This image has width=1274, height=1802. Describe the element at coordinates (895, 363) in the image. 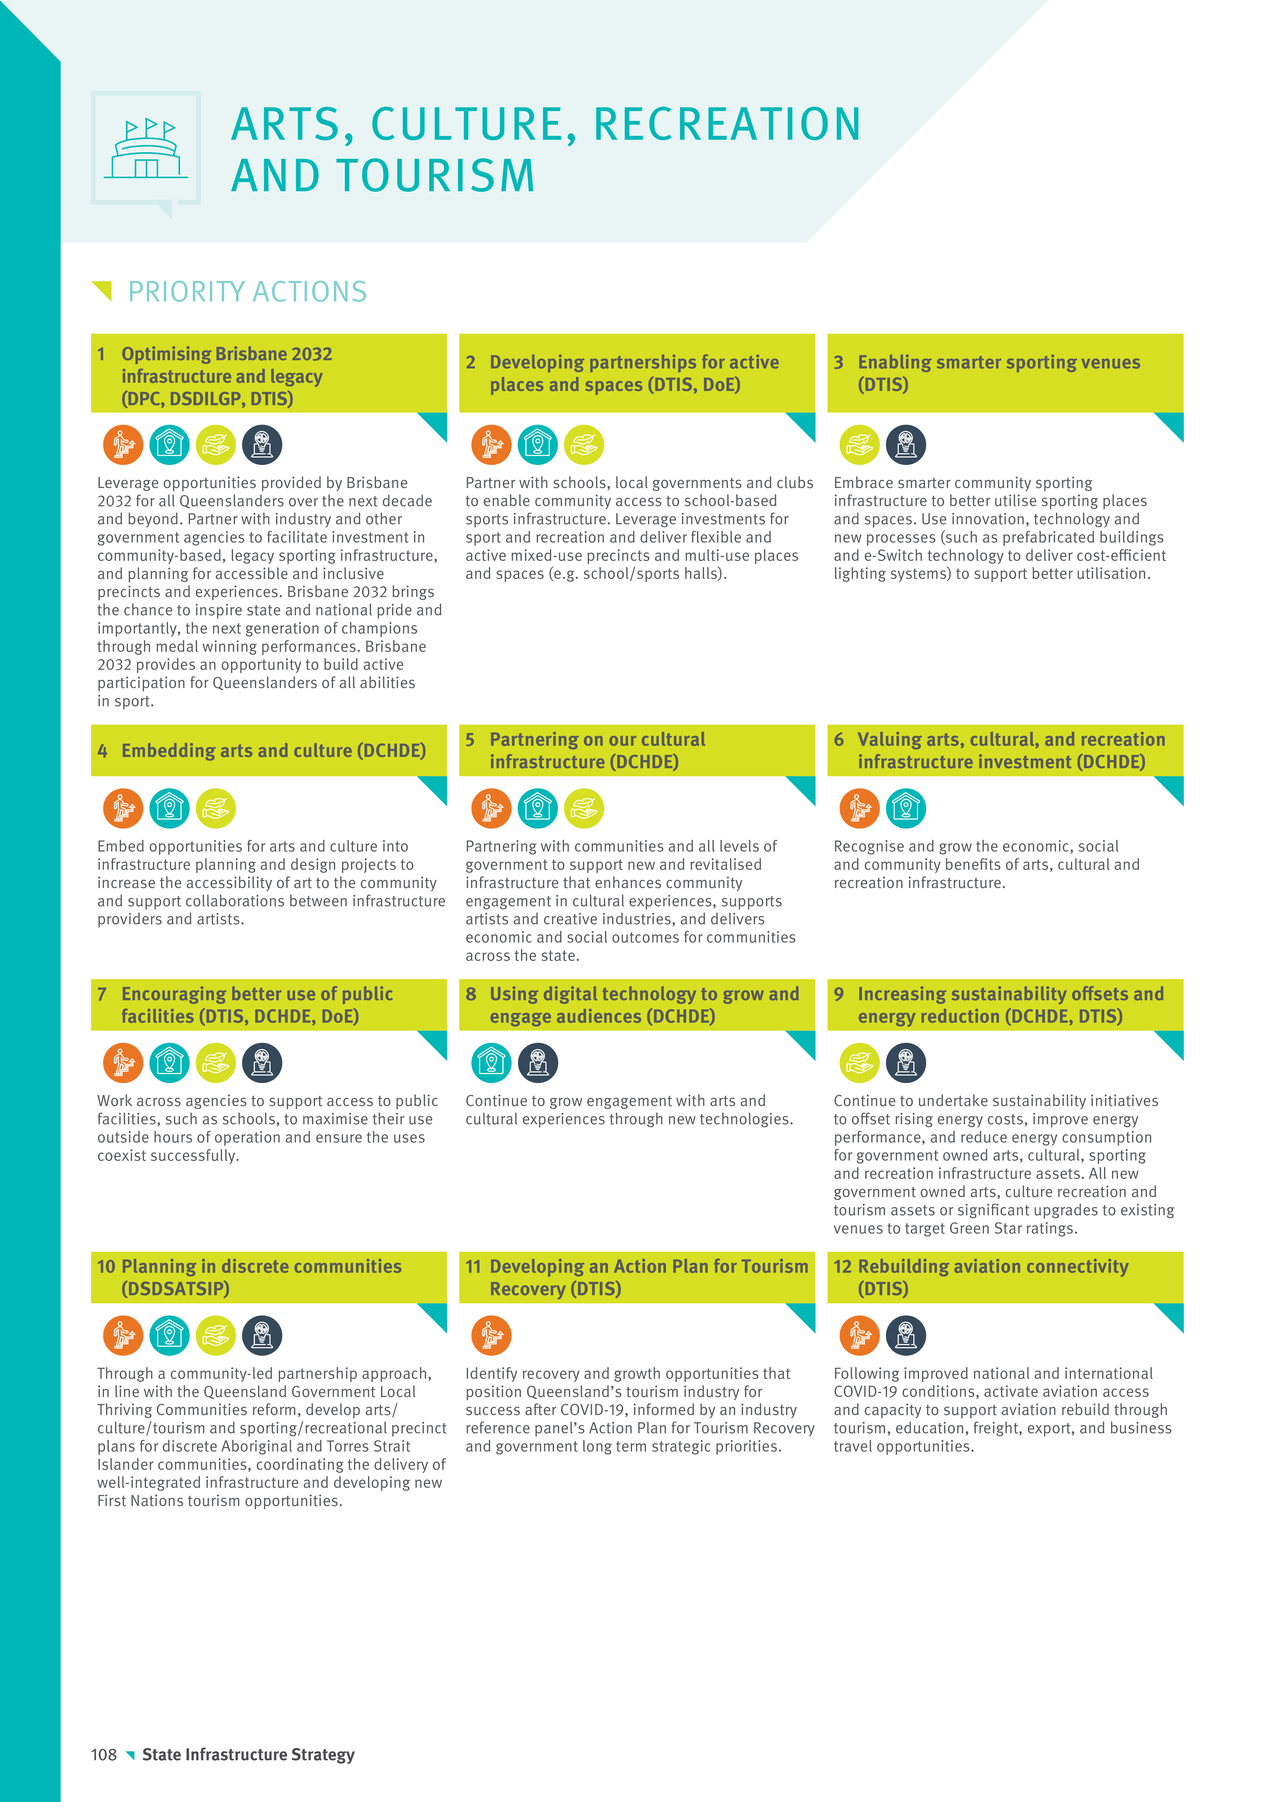

I see `Enabling` at that location.
